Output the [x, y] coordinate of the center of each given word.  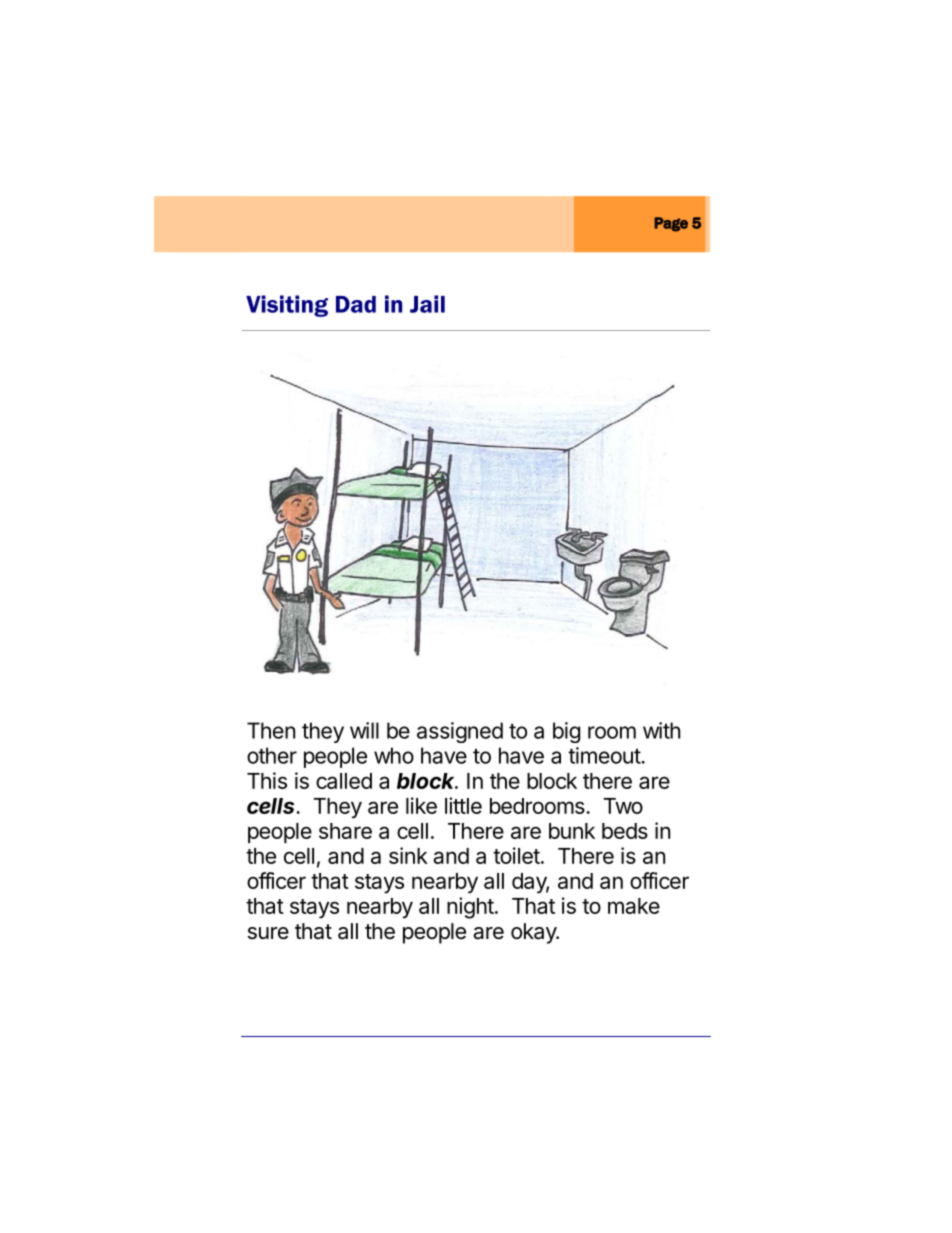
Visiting [287, 306]
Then [271, 730]
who [394, 755]
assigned [460, 732]
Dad [356, 304]
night [470, 908]
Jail [427, 304]
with [661, 730]
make [634, 906]
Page [671, 224]
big [566, 732]
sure [268, 933]
